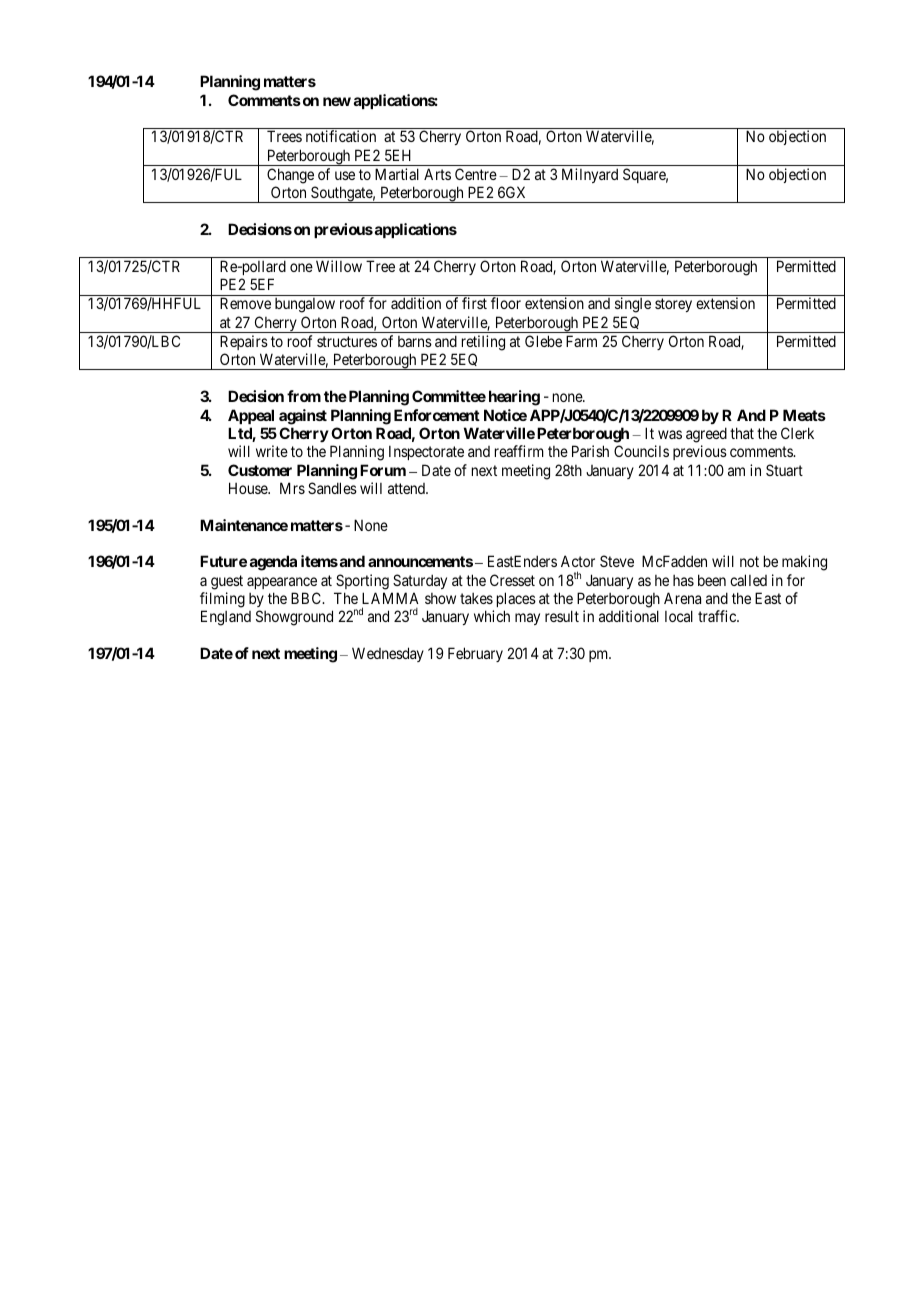 Image resolution: width=924 pixels, height=1308 pixels. What do you see at coordinates (292, 488) in the screenshot?
I see `Mrs` at bounding box center [292, 488].
